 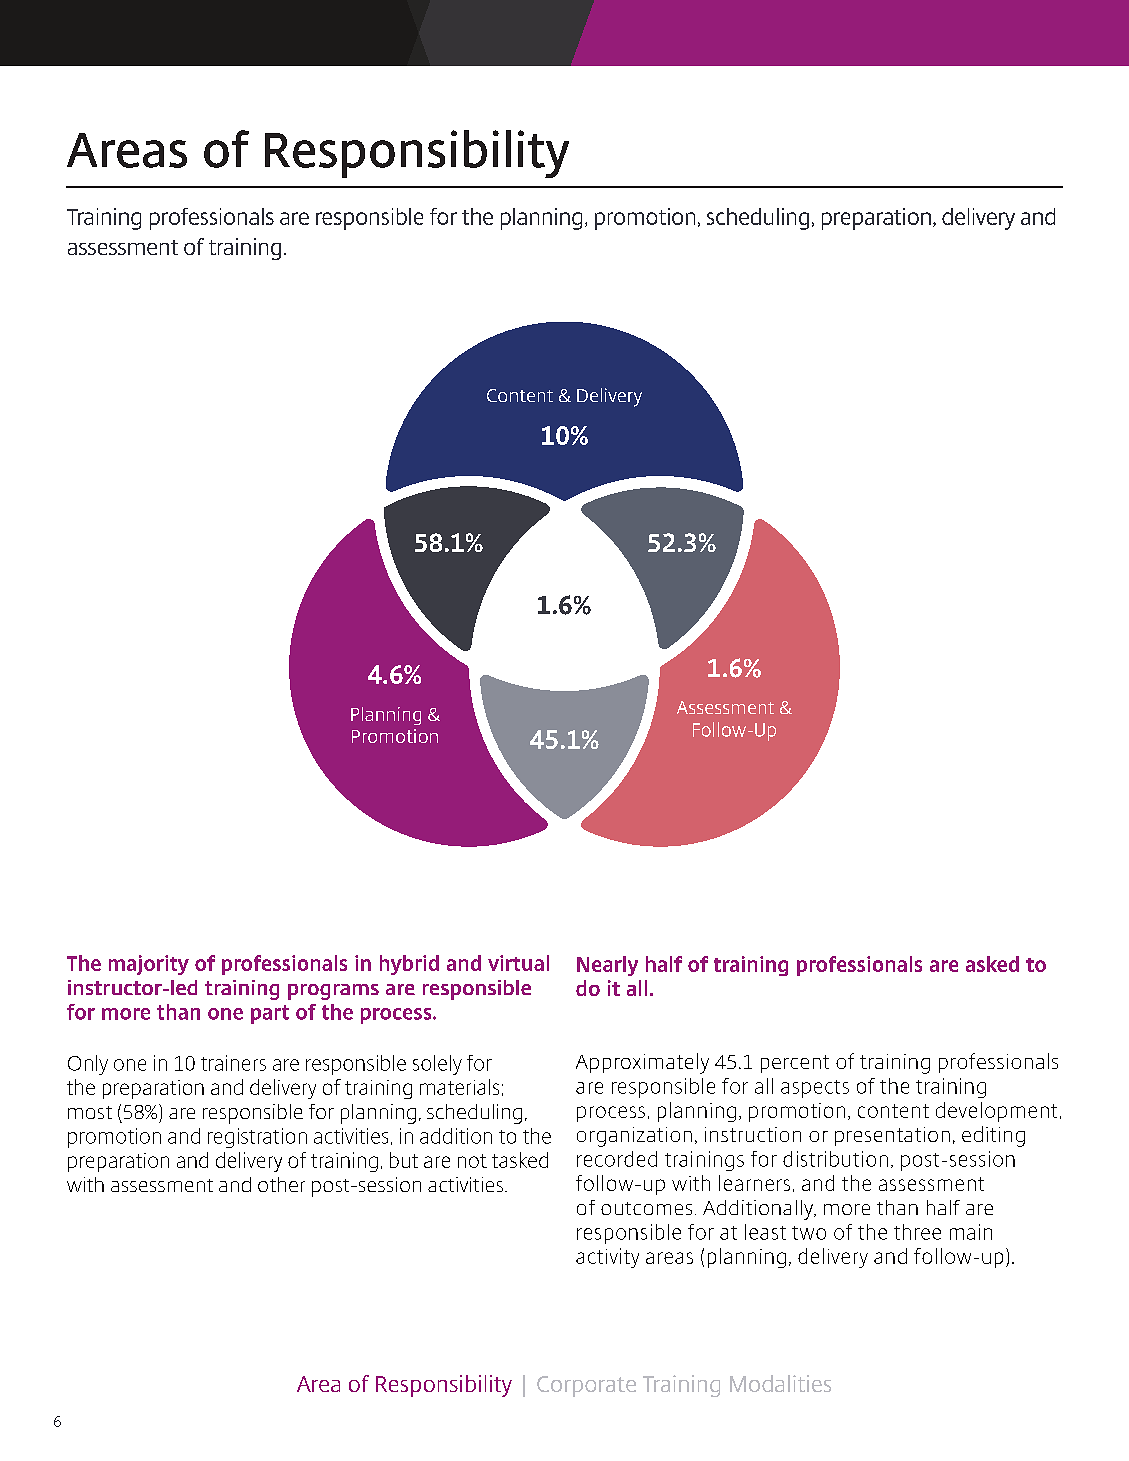 I want to click on virtual, so click(x=518, y=963).
